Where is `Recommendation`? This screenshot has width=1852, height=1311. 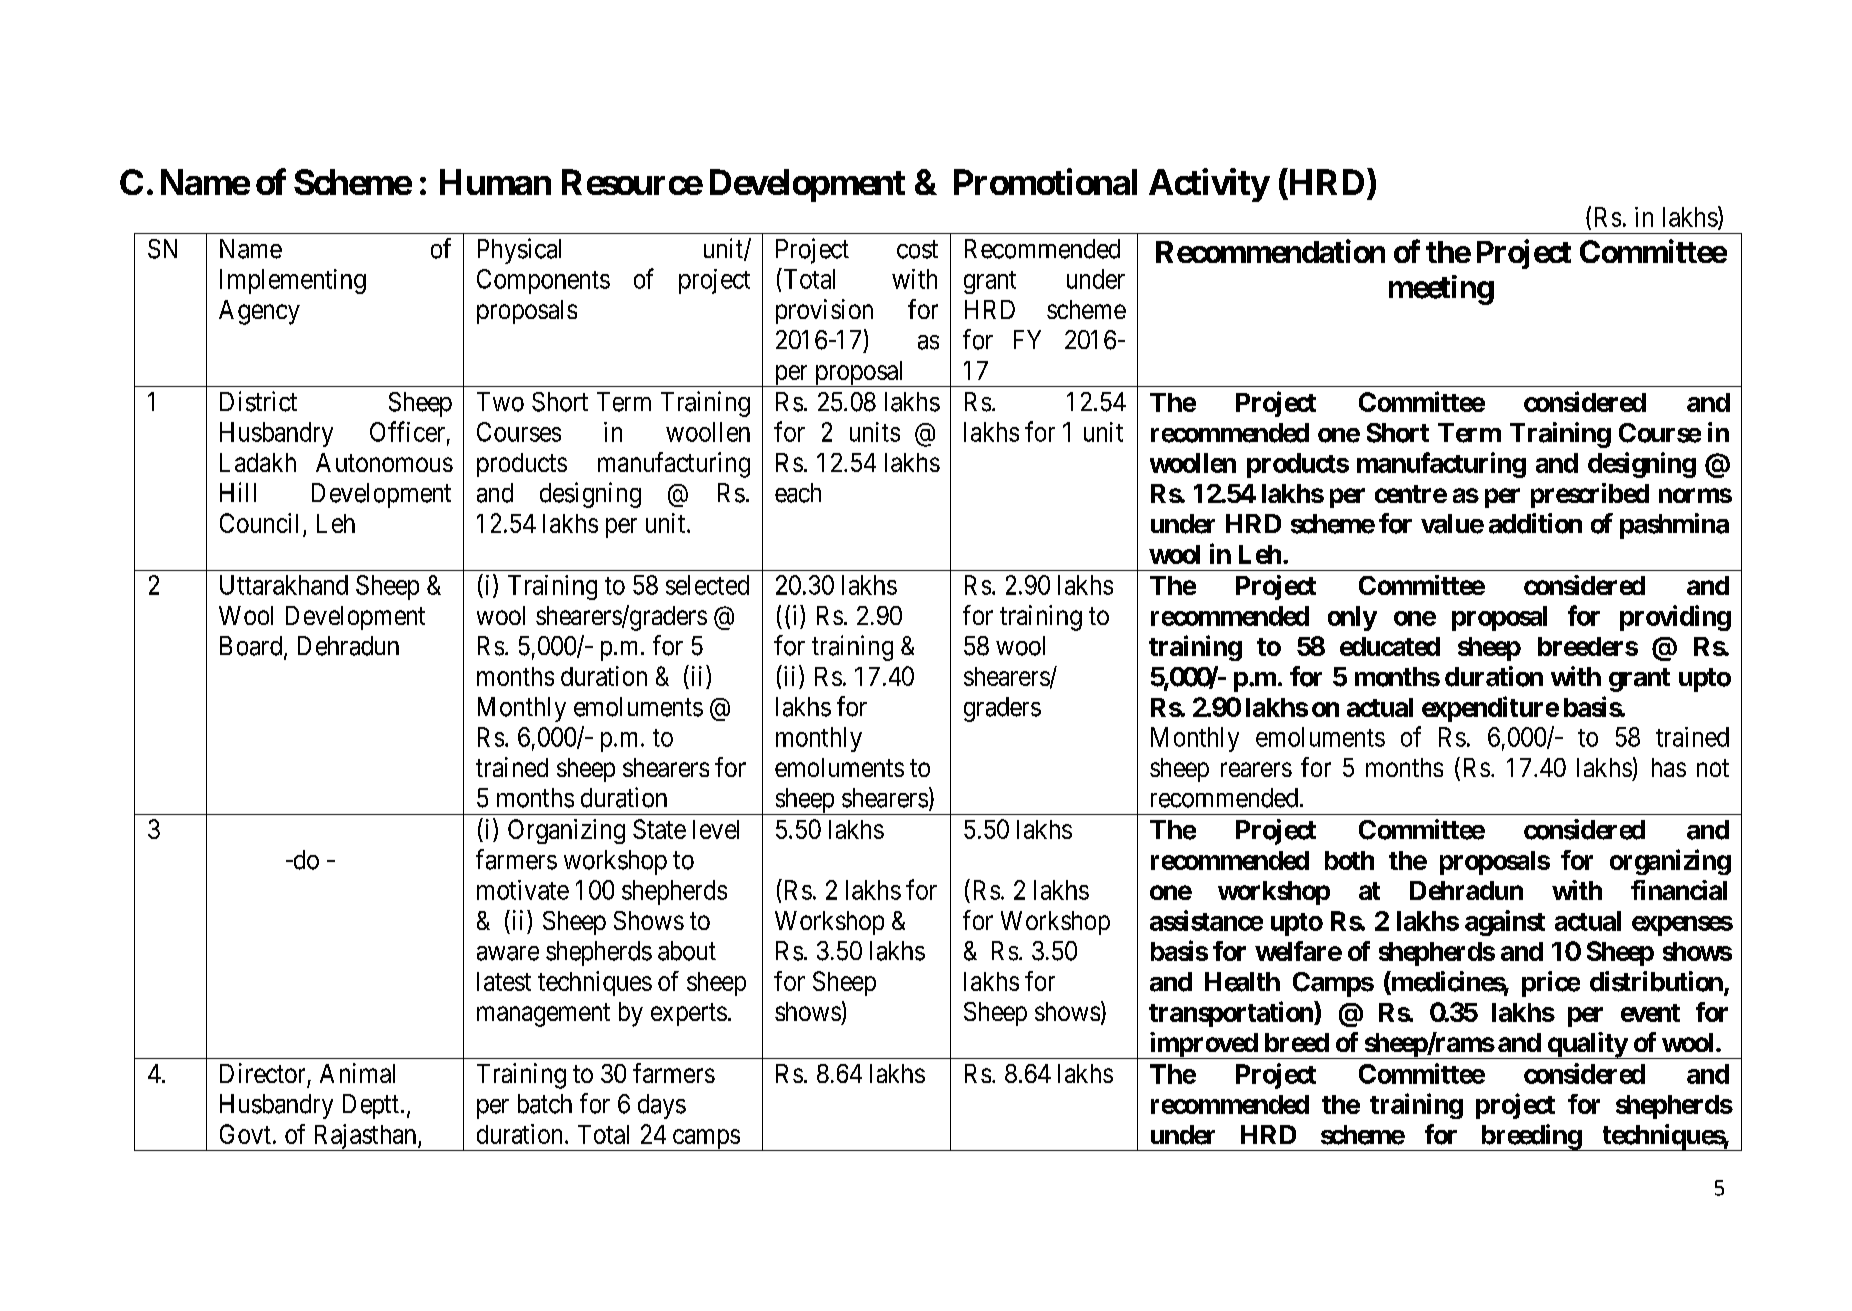 Recommendation is located at coordinates (1270, 251).
